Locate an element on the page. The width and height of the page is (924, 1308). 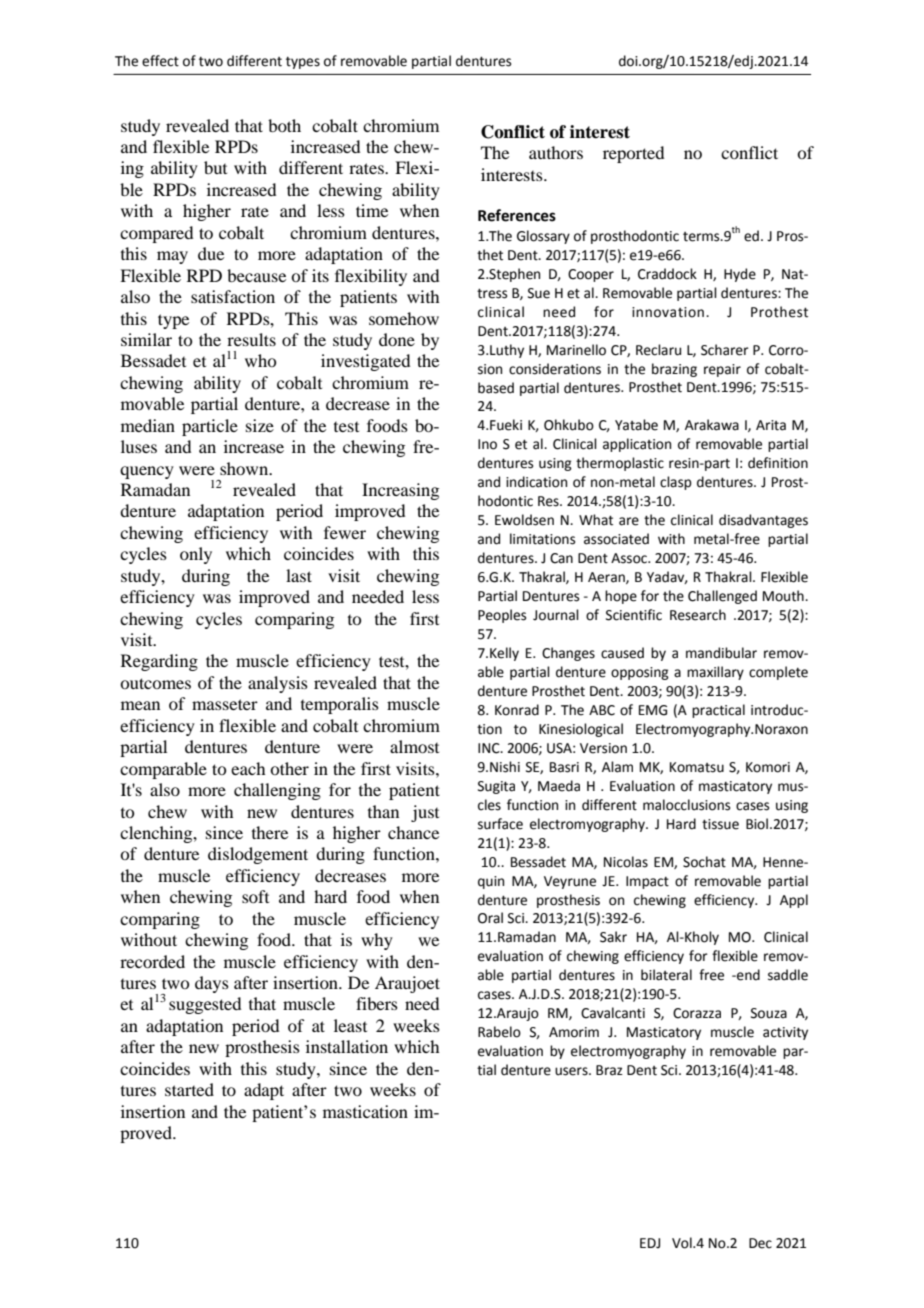
fibers is located at coordinates (377, 1003).
